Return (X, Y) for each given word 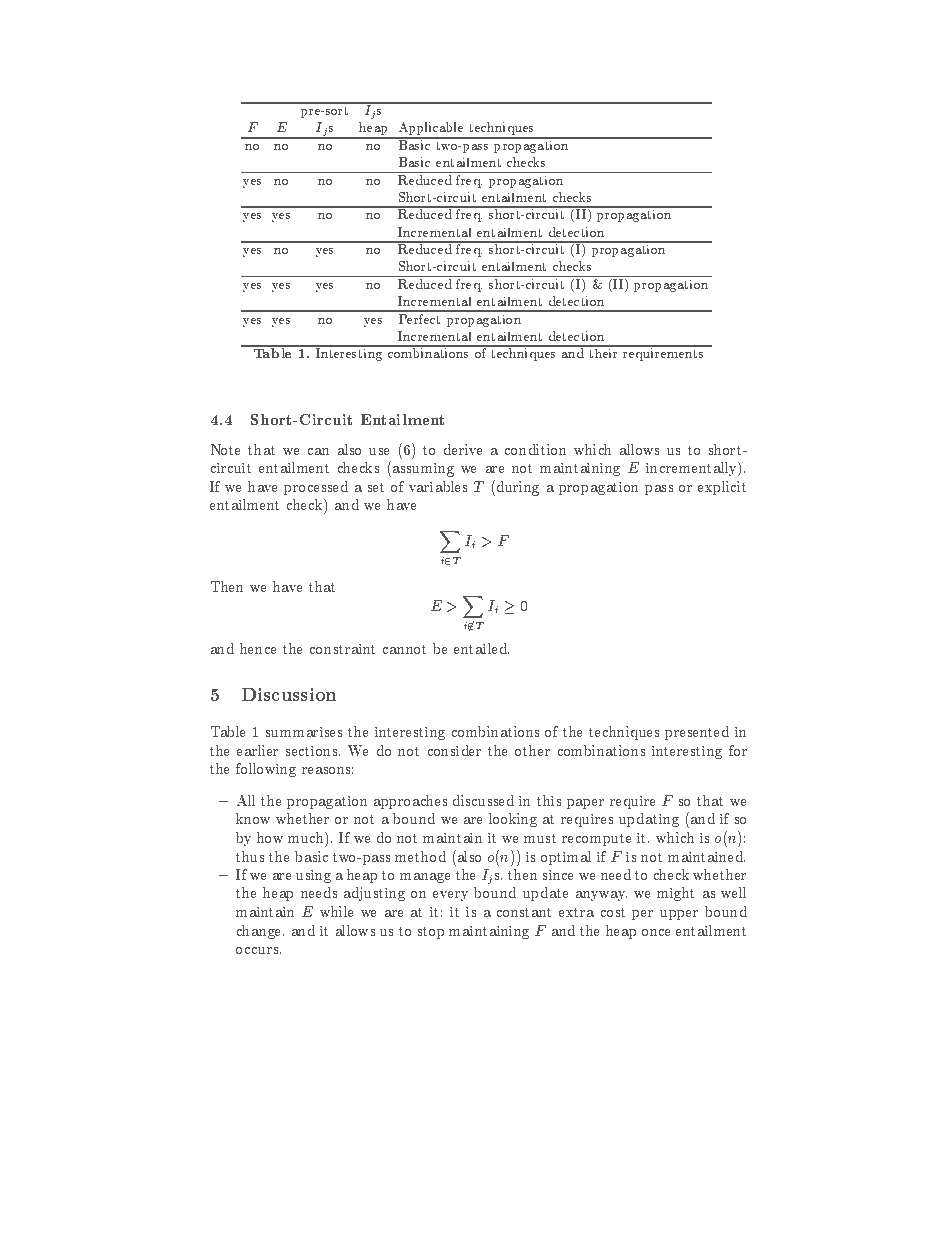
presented (697, 733)
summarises (304, 732)
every (450, 896)
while (336, 911)
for (738, 750)
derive (463, 449)
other (532, 750)
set (376, 487)
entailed (481, 648)
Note (225, 449)
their (604, 352)
